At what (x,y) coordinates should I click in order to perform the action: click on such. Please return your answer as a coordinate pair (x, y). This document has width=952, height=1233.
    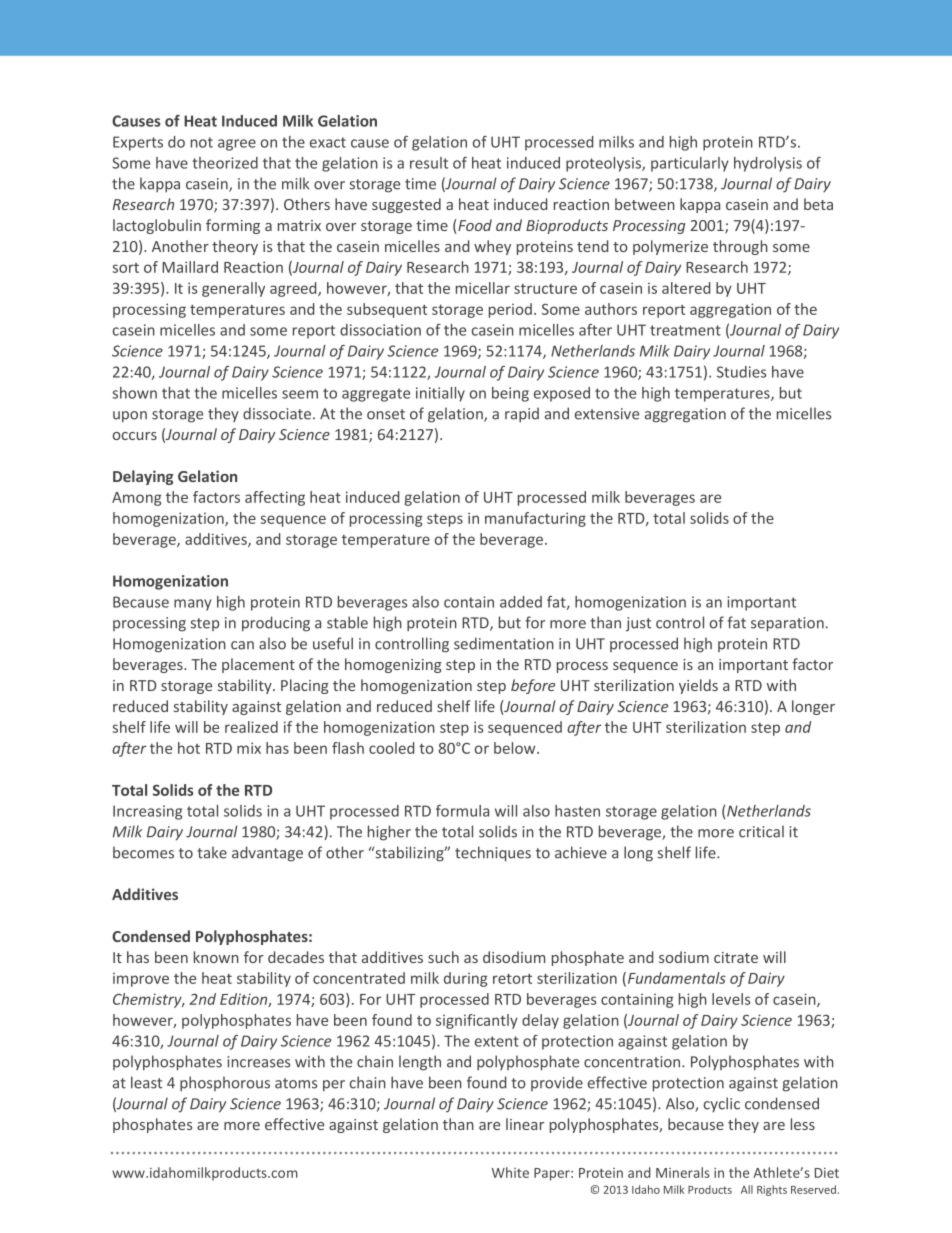
    Looking at the image, I should click on (443, 957).
